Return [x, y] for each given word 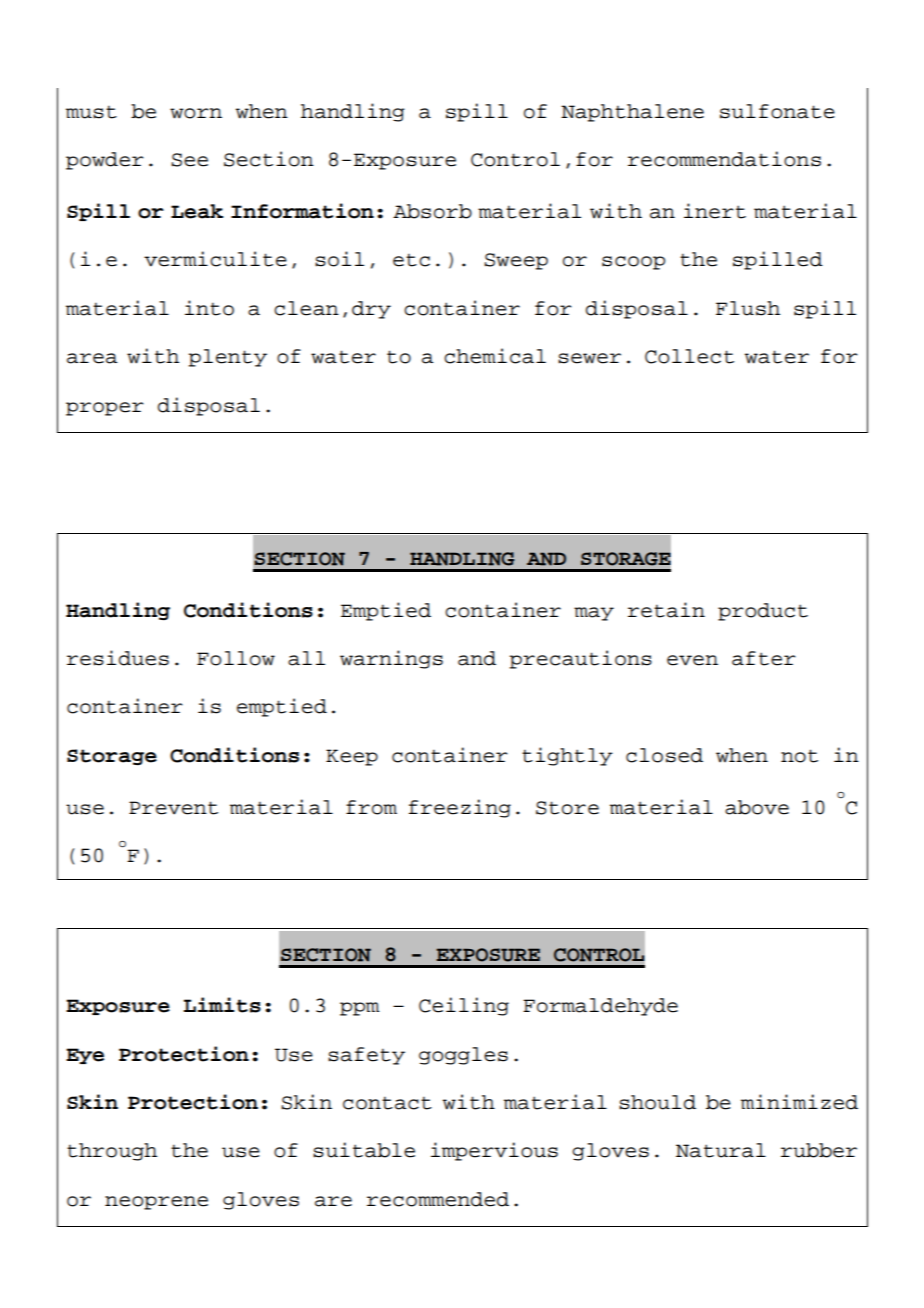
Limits [222, 1005]
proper [105, 409]
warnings [391, 659]
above [757, 807]
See [189, 160]
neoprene [156, 1203]
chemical [495, 356]
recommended [438, 1199]
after [764, 658]
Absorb [432, 211]
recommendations [724, 159]
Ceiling [464, 1006]
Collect [689, 356]
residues [118, 658]
